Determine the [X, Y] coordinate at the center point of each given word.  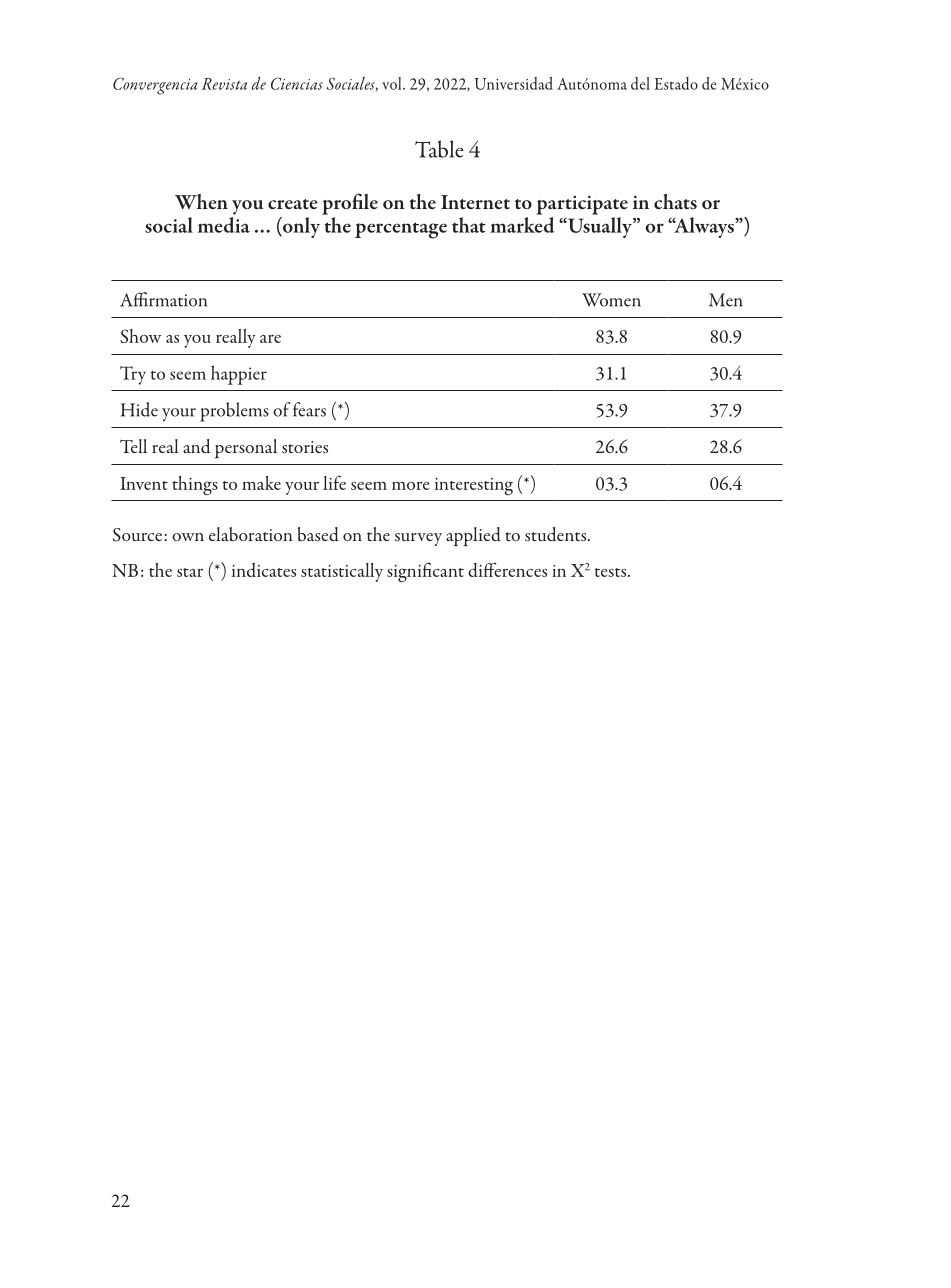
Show [140, 336]
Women [611, 300]
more [411, 486]
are [270, 339]
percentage [401, 230]
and [196, 446]
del [640, 83]
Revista [224, 84]
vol [393, 83]
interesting [474, 486]
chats [675, 201]
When [201, 202]
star [190, 572]
